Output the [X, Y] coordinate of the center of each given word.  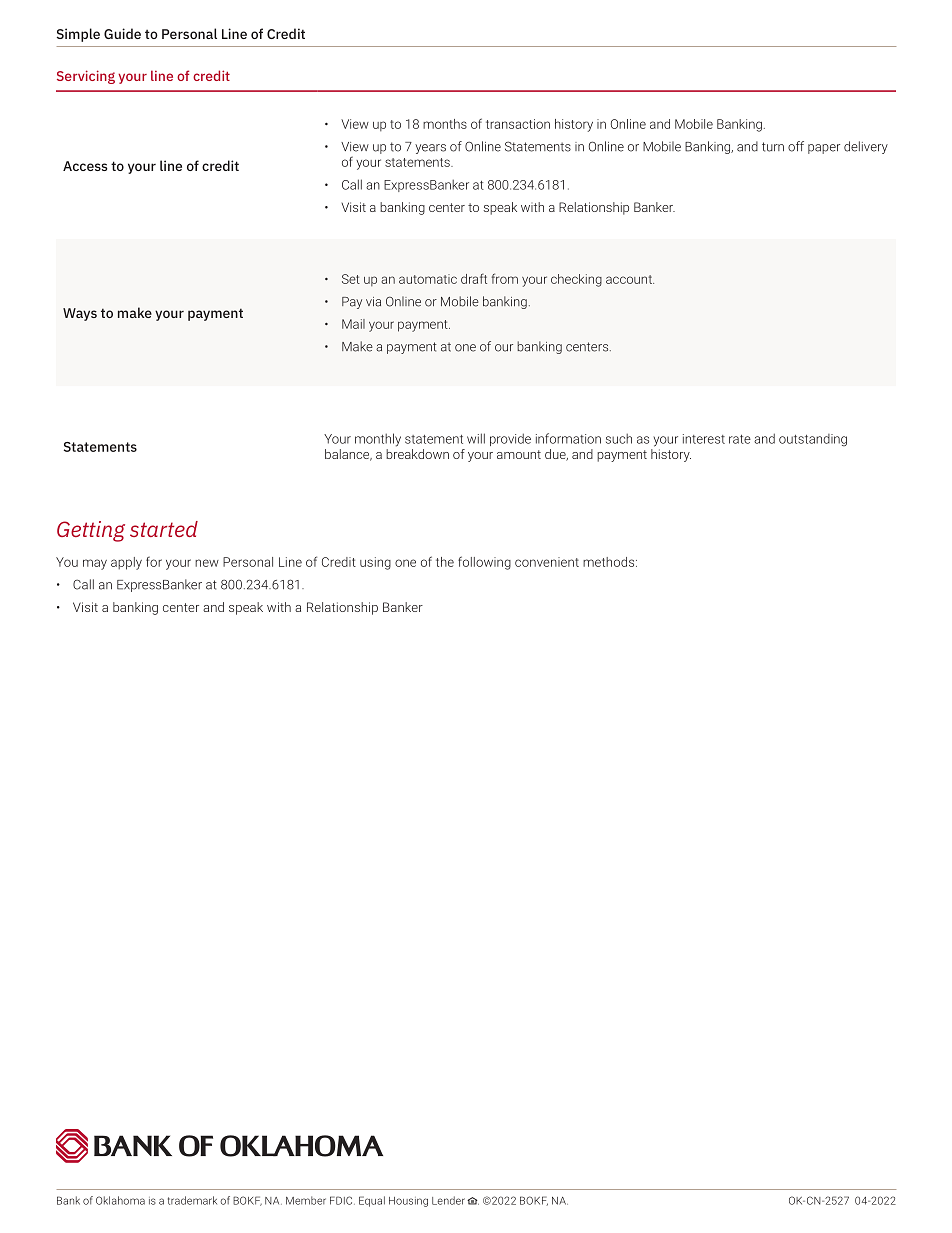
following [484, 563]
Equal [372, 1201]
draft [474, 278]
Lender [448, 1200]
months [445, 124]
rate [740, 439]
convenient [547, 562]
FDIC [342, 1200]
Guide [122, 33]
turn [773, 147]
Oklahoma [120, 1200]
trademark [192, 1200]
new [207, 563]
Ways [80, 314]
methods [610, 562]
